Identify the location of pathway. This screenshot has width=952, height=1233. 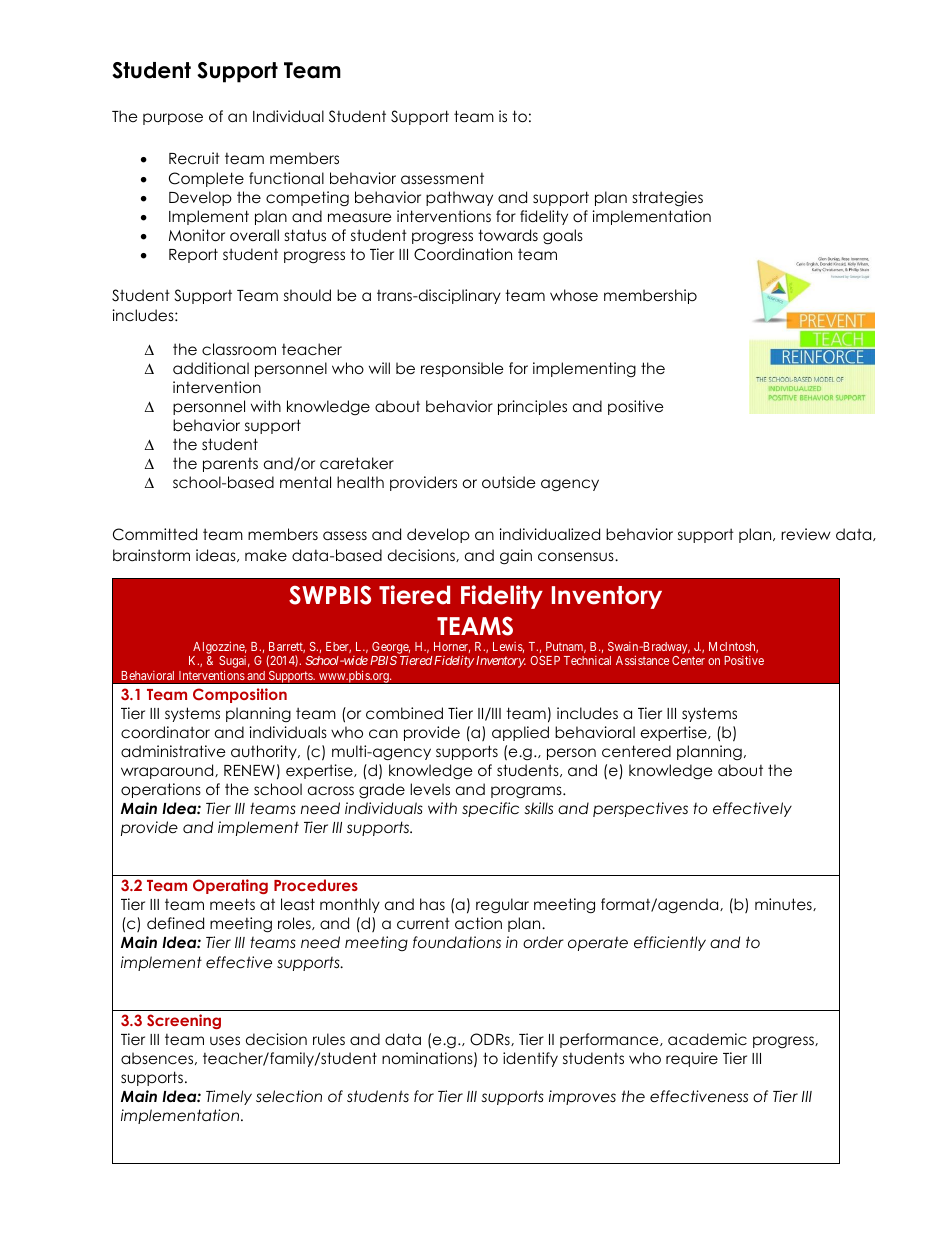
(459, 198).
